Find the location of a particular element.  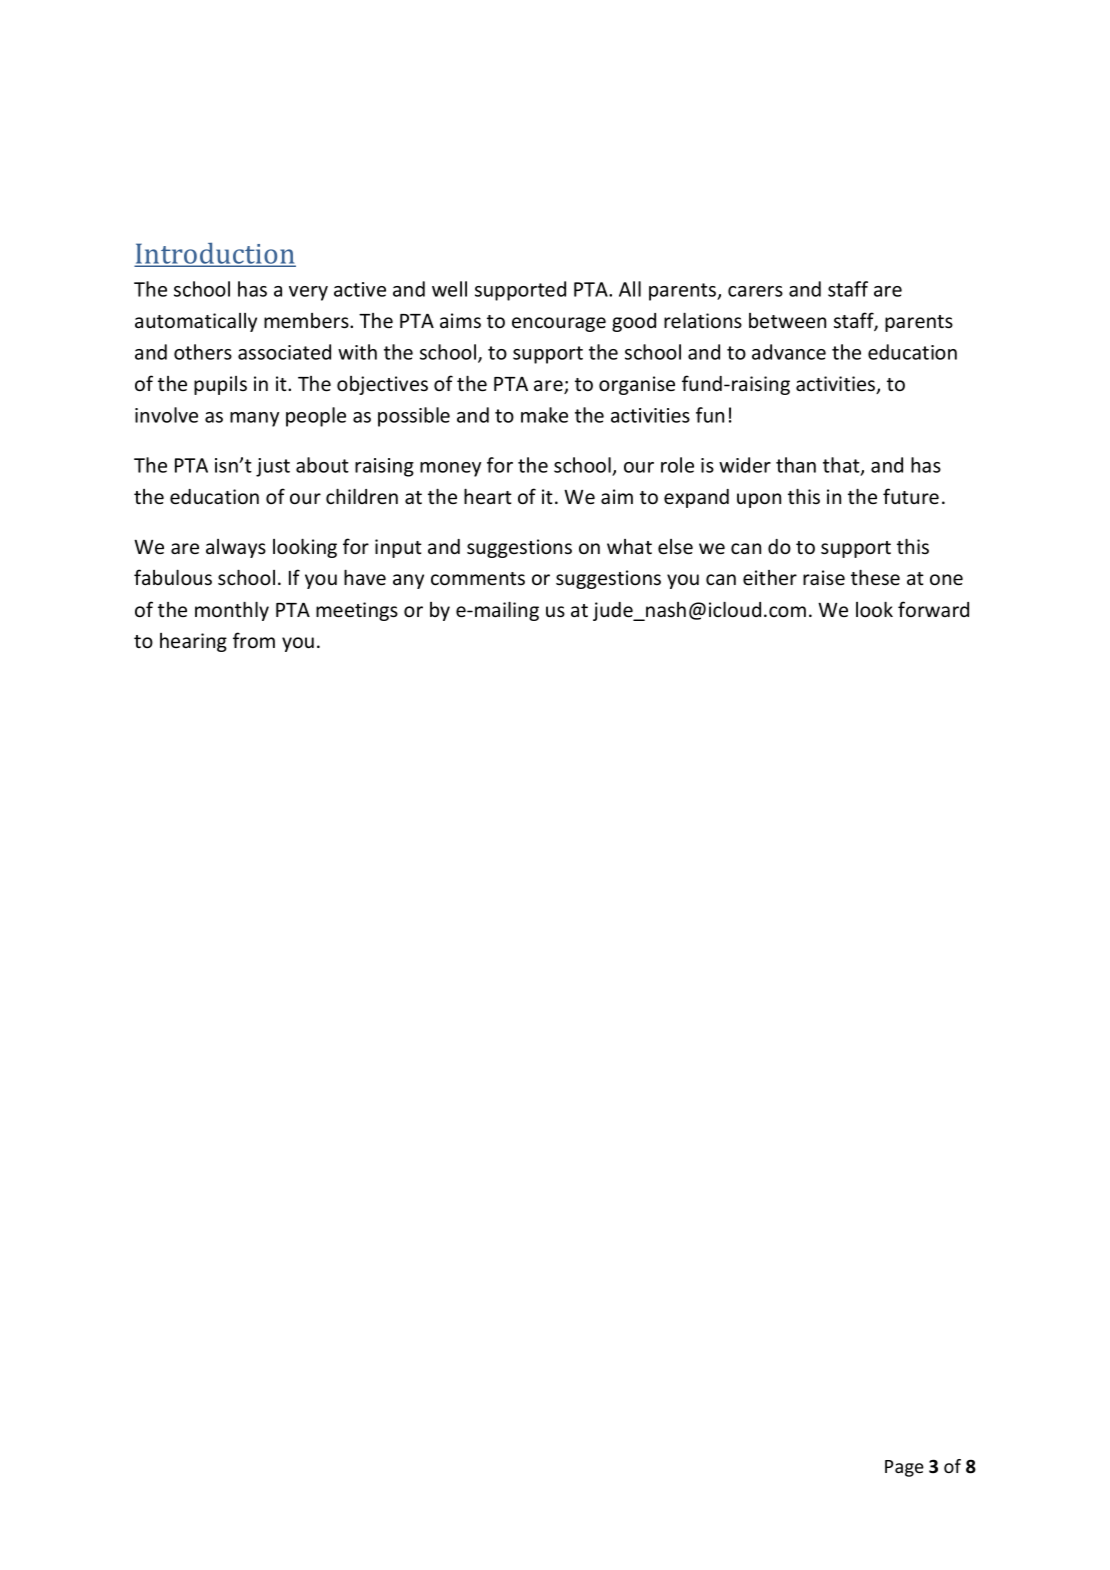

comments is located at coordinates (478, 579).
